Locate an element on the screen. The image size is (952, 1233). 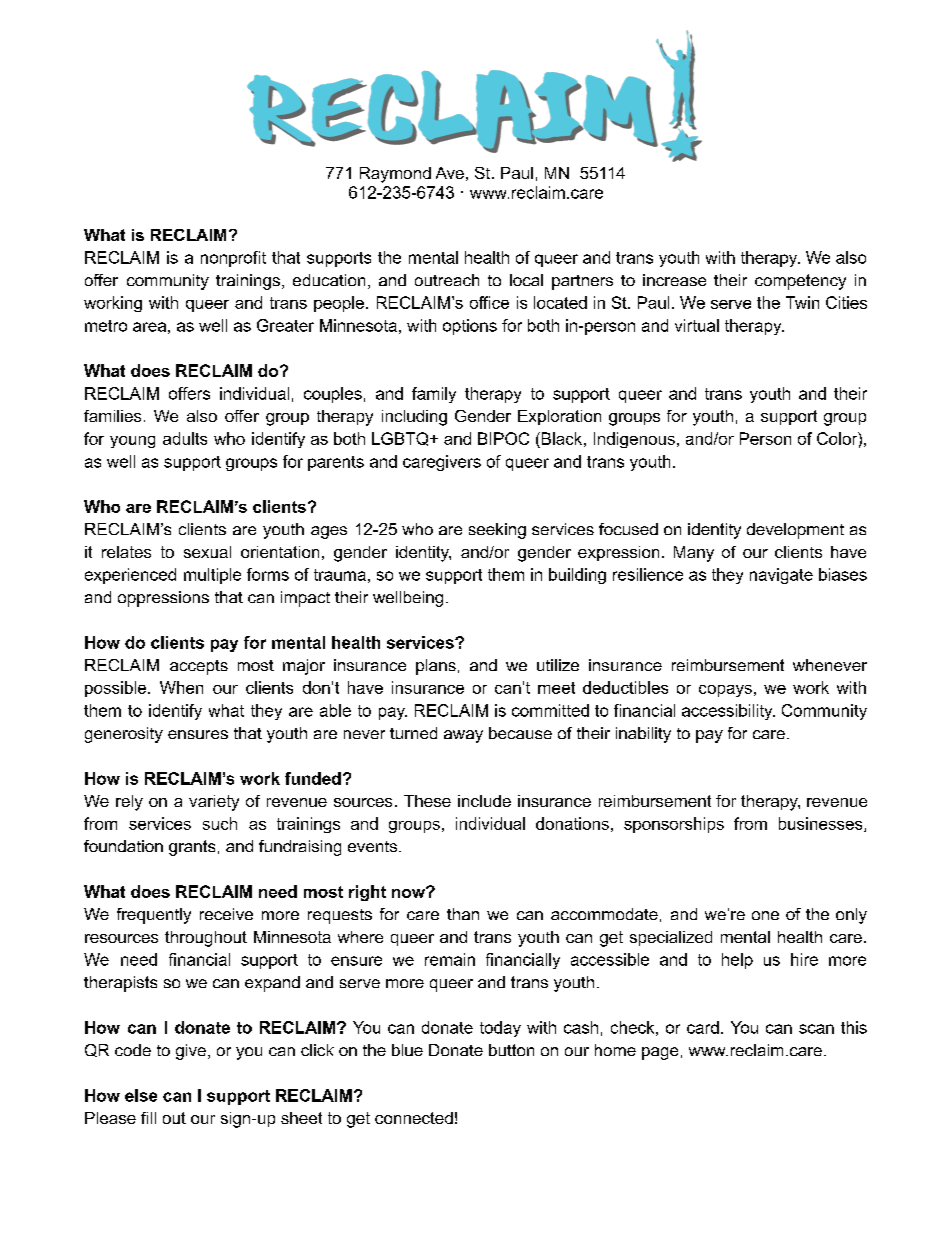
connected is located at coordinates (414, 1118).
